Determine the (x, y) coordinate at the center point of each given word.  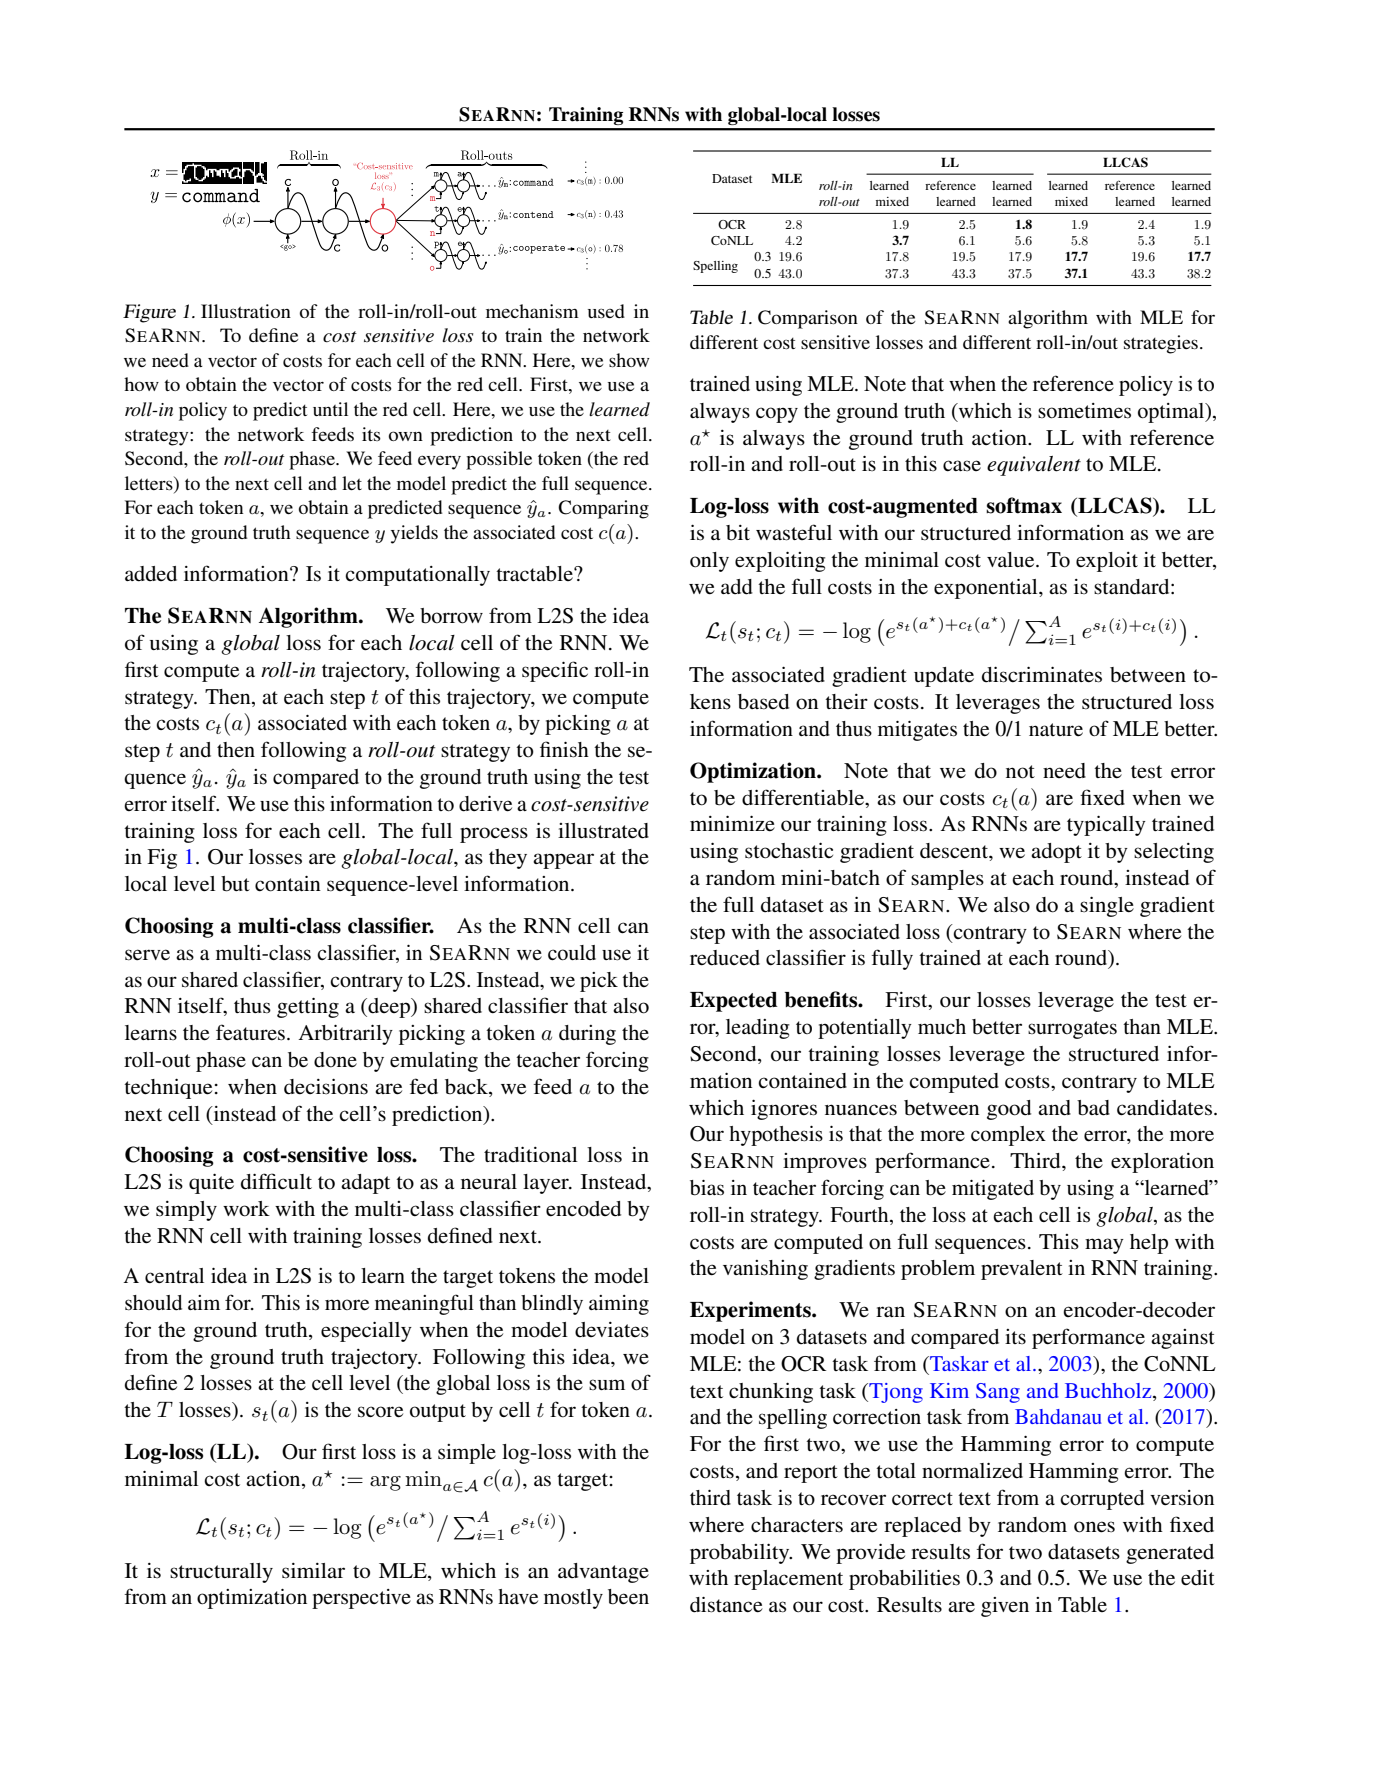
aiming (619, 1305)
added (151, 574)
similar (313, 1570)
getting (308, 1008)
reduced (725, 958)
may (1104, 1246)
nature (1056, 729)
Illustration (246, 311)
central (174, 1275)
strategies (1161, 344)
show (629, 360)
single (1107, 906)
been (628, 1597)
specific (555, 671)
